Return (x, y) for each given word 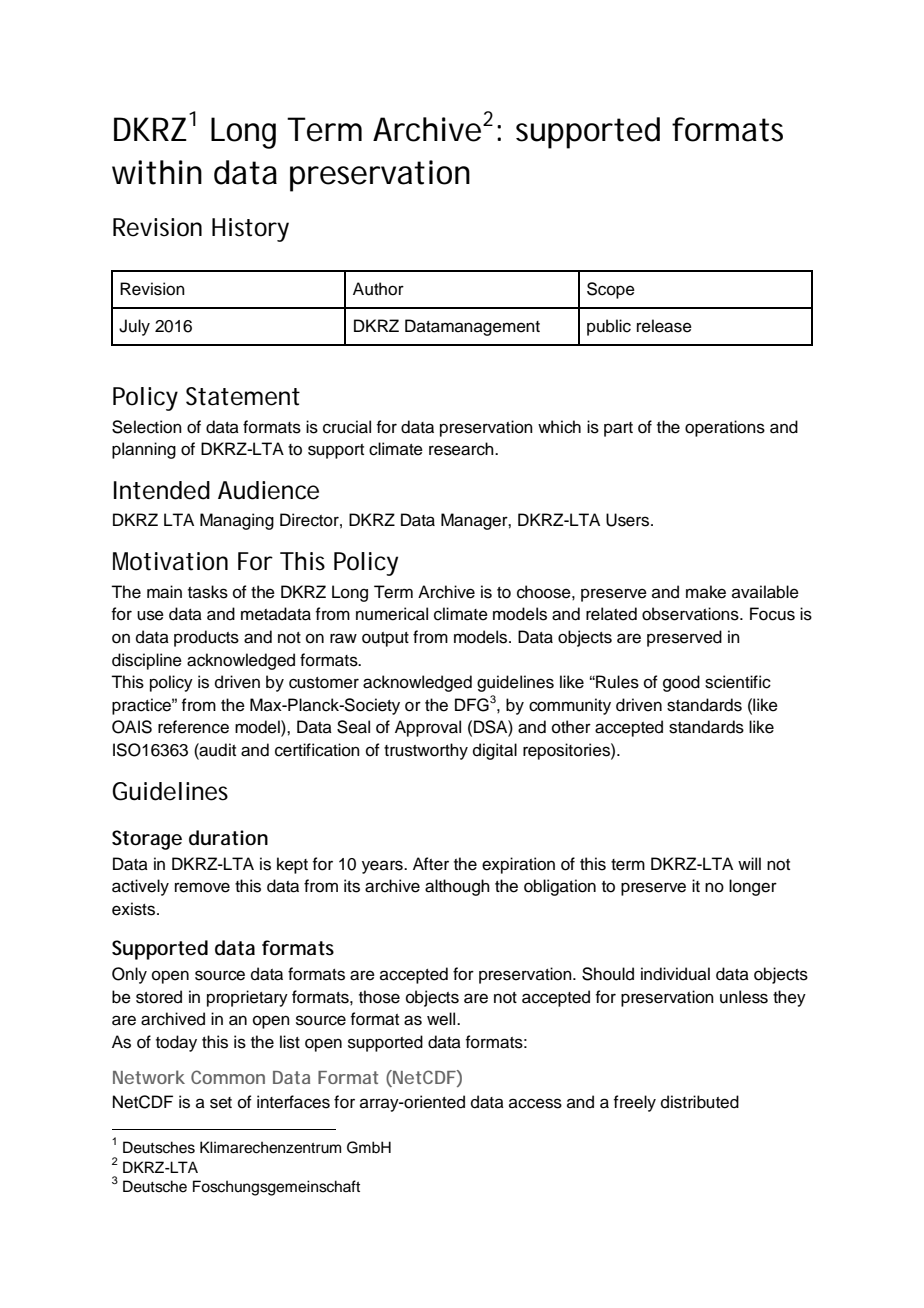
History (250, 230)
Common (228, 1077)
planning (144, 450)
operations (725, 428)
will (749, 863)
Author (378, 289)
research (462, 449)
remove (202, 887)
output (385, 639)
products (206, 638)
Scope (611, 290)
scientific (738, 682)
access (535, 1103)
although (457, 887)
